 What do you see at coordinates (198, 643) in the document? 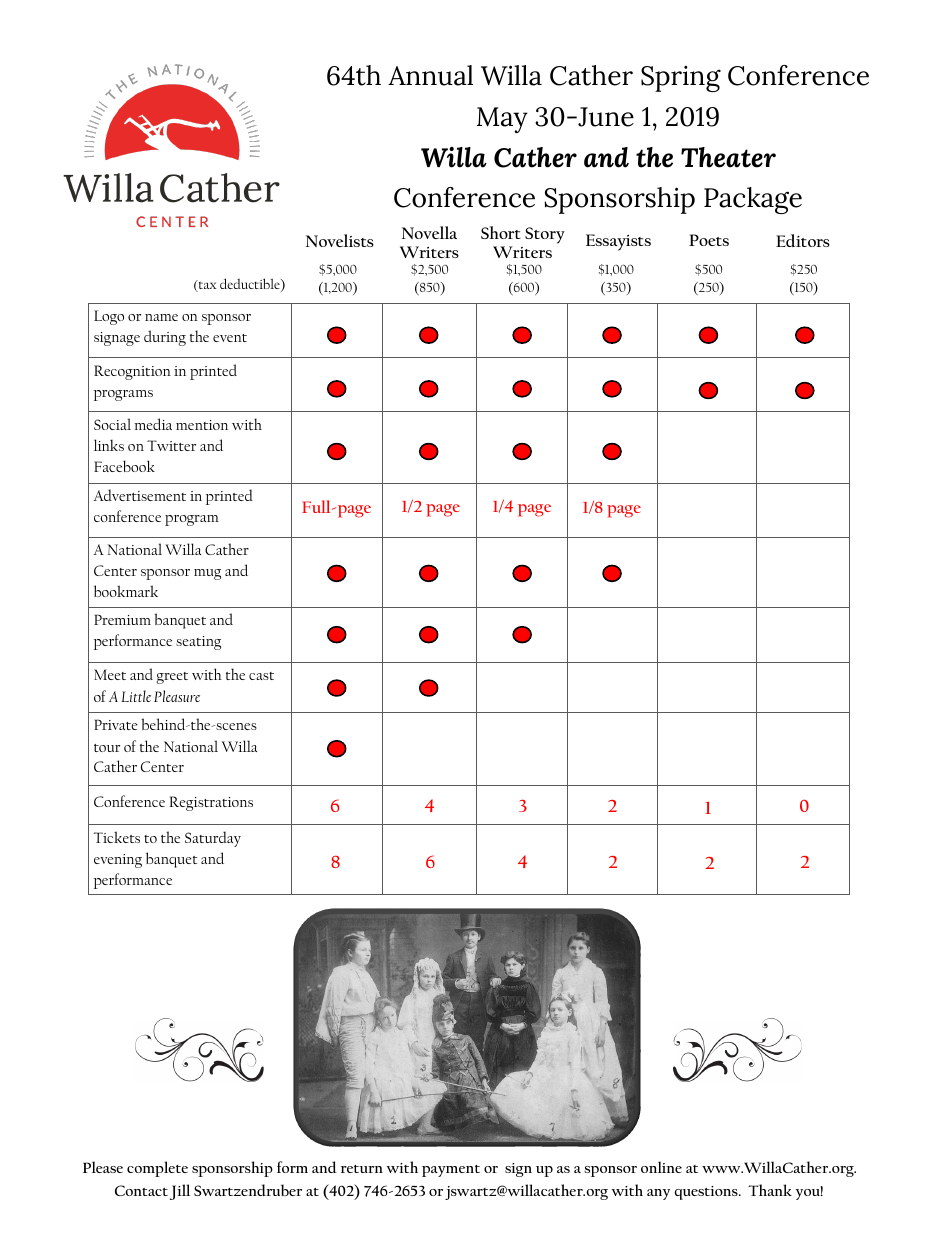
I see `seating` at bounding box center [198, 643].
